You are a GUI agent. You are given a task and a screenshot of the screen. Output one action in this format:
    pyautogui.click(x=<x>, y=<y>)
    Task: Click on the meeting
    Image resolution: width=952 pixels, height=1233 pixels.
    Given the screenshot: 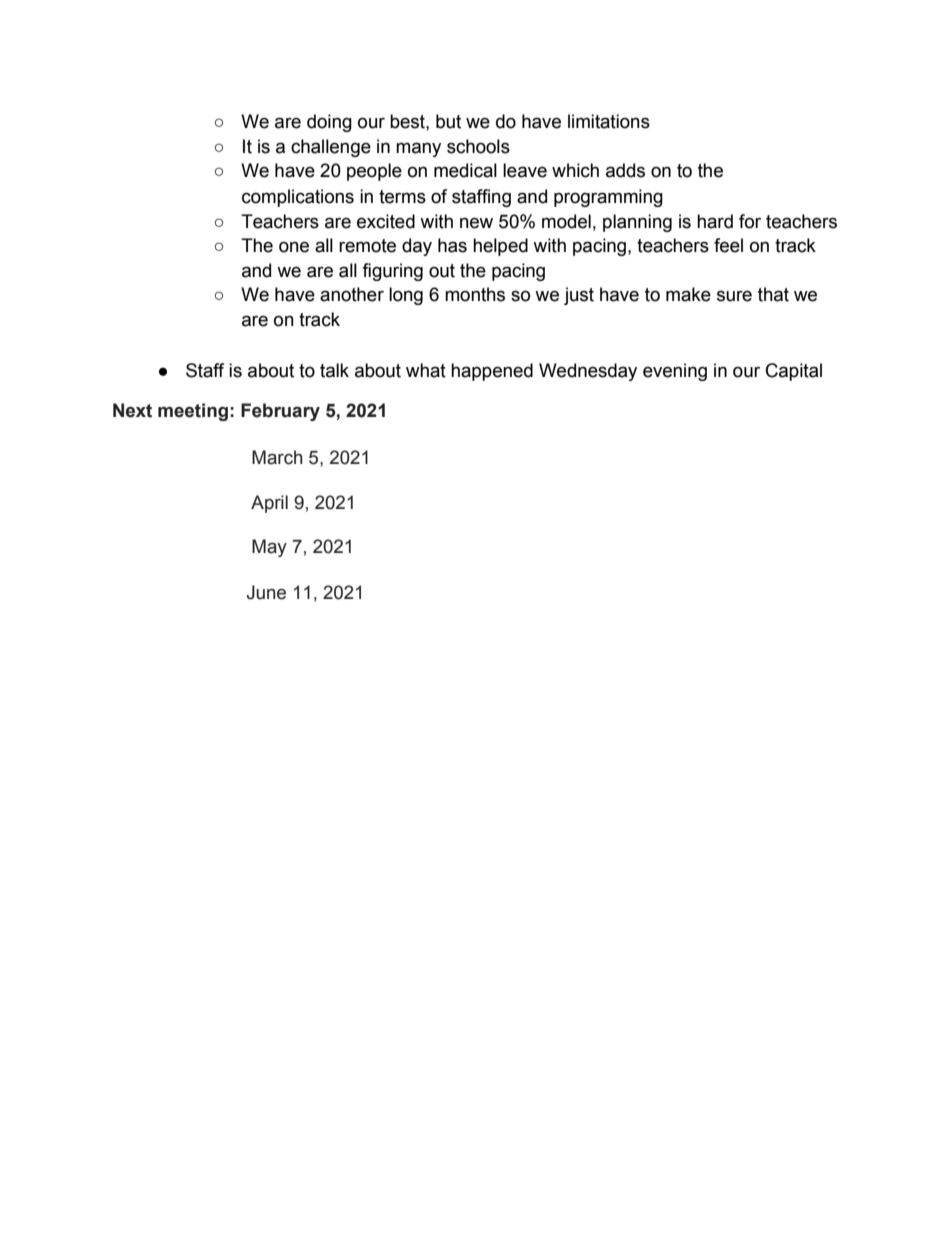 What is the action you would take?
    pyautogui.click(x=193, y=412)
